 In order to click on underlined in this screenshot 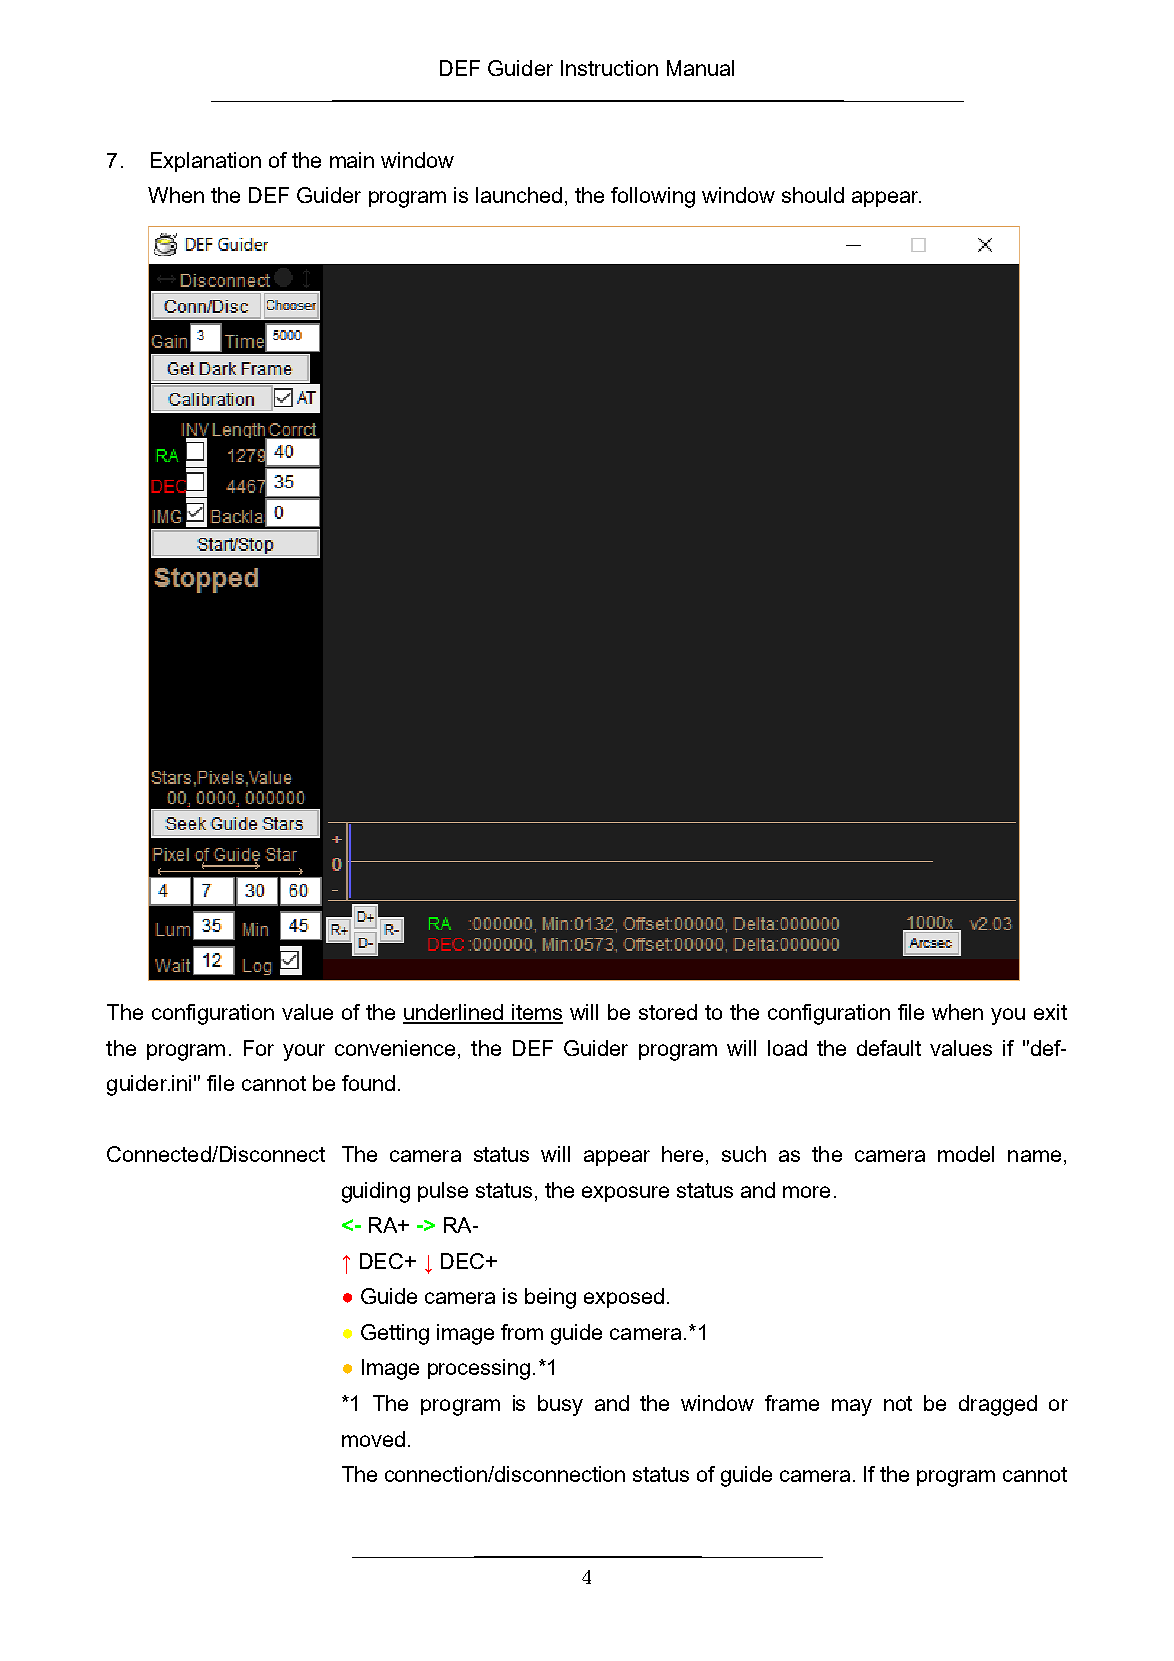, I will do `click(454, 1013)`.
